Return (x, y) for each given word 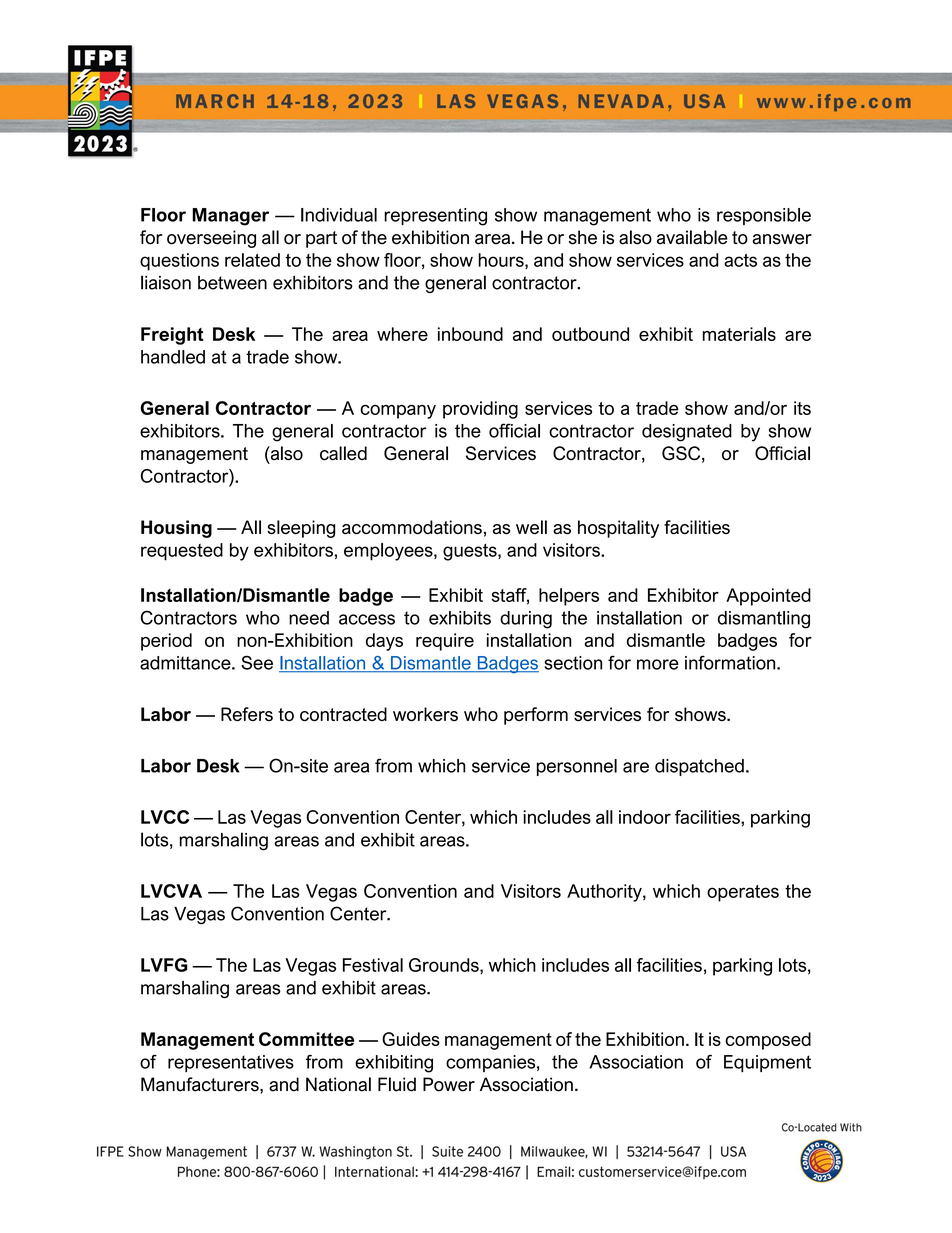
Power (449, 1084)
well (531, 527)
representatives (231, 1063)
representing (435, 217)
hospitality (618, 529)
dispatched (699, 767)
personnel (577, 767)
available (692, 237)
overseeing (211, 239)
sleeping (301, 529)
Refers (247, 714)
